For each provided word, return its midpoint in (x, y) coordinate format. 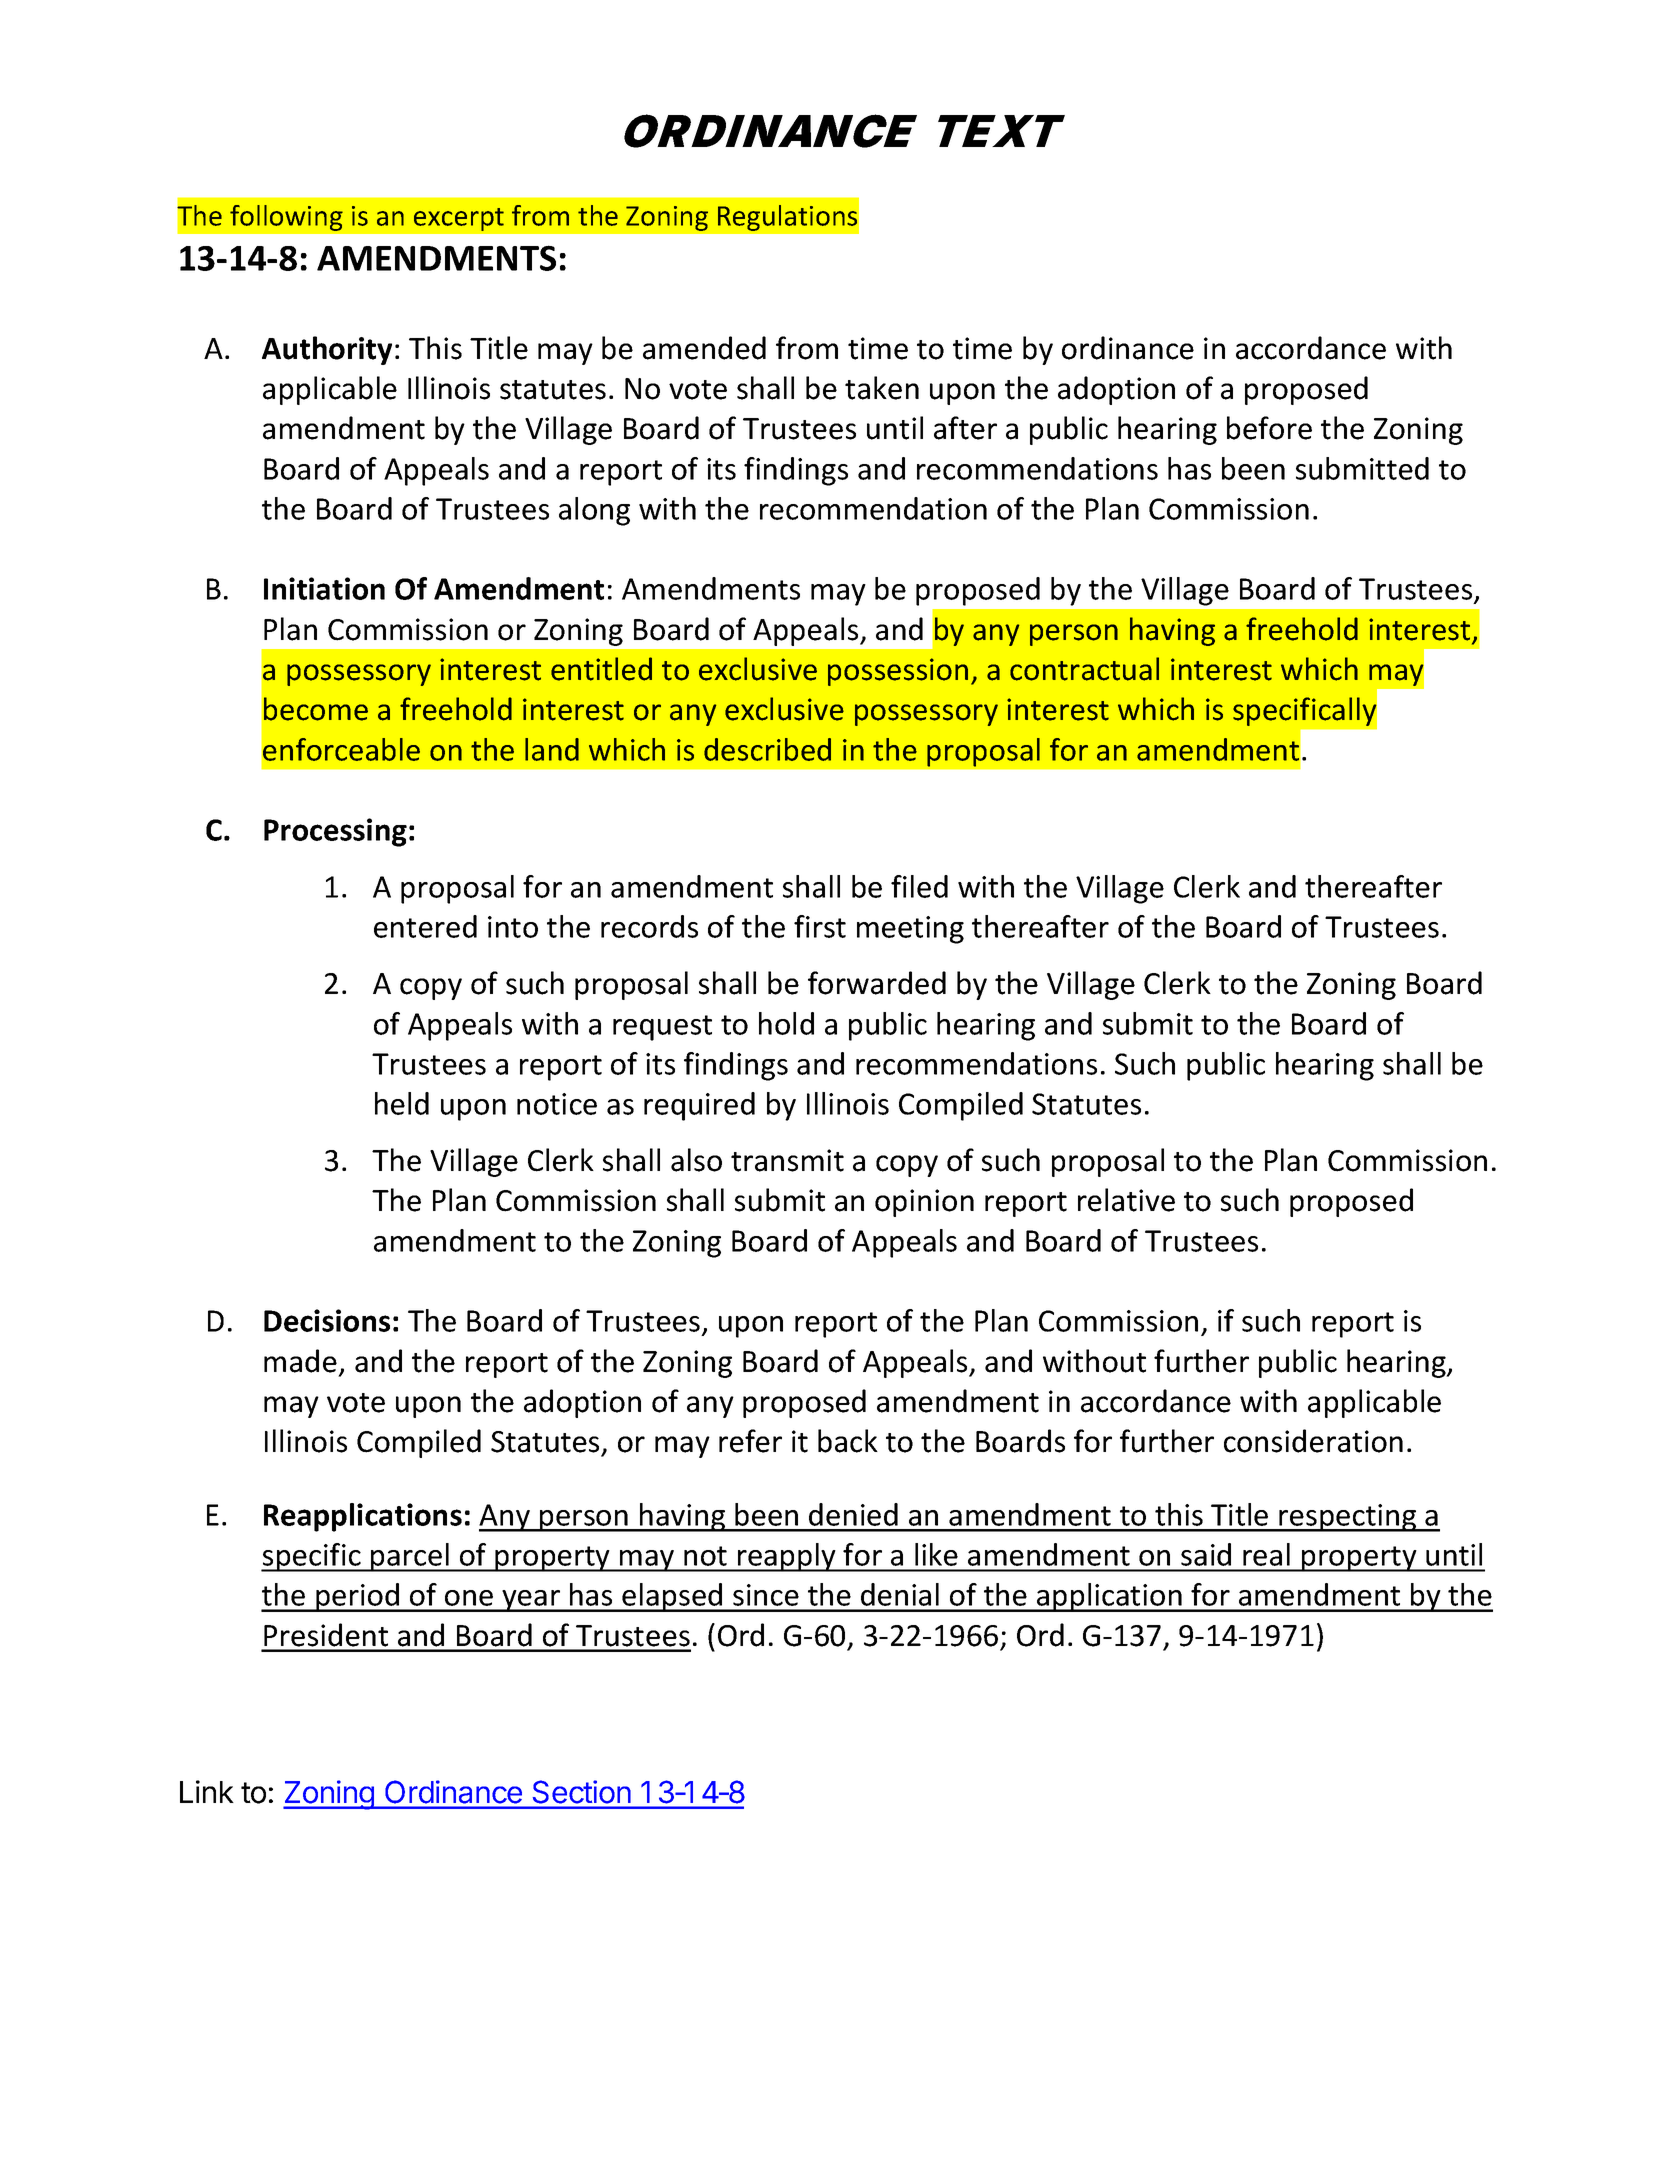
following (286, 218)
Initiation (324, 588)
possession (898, 672)
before (1269, 428)
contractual (1084, 669)
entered (425, 926)
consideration (1313, 1441)
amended (704, 348)
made (300, 1361)
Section (581, 1792)
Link (207, 1791)
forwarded (877, 983)
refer (750, 1441)
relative (1126, 1200)
